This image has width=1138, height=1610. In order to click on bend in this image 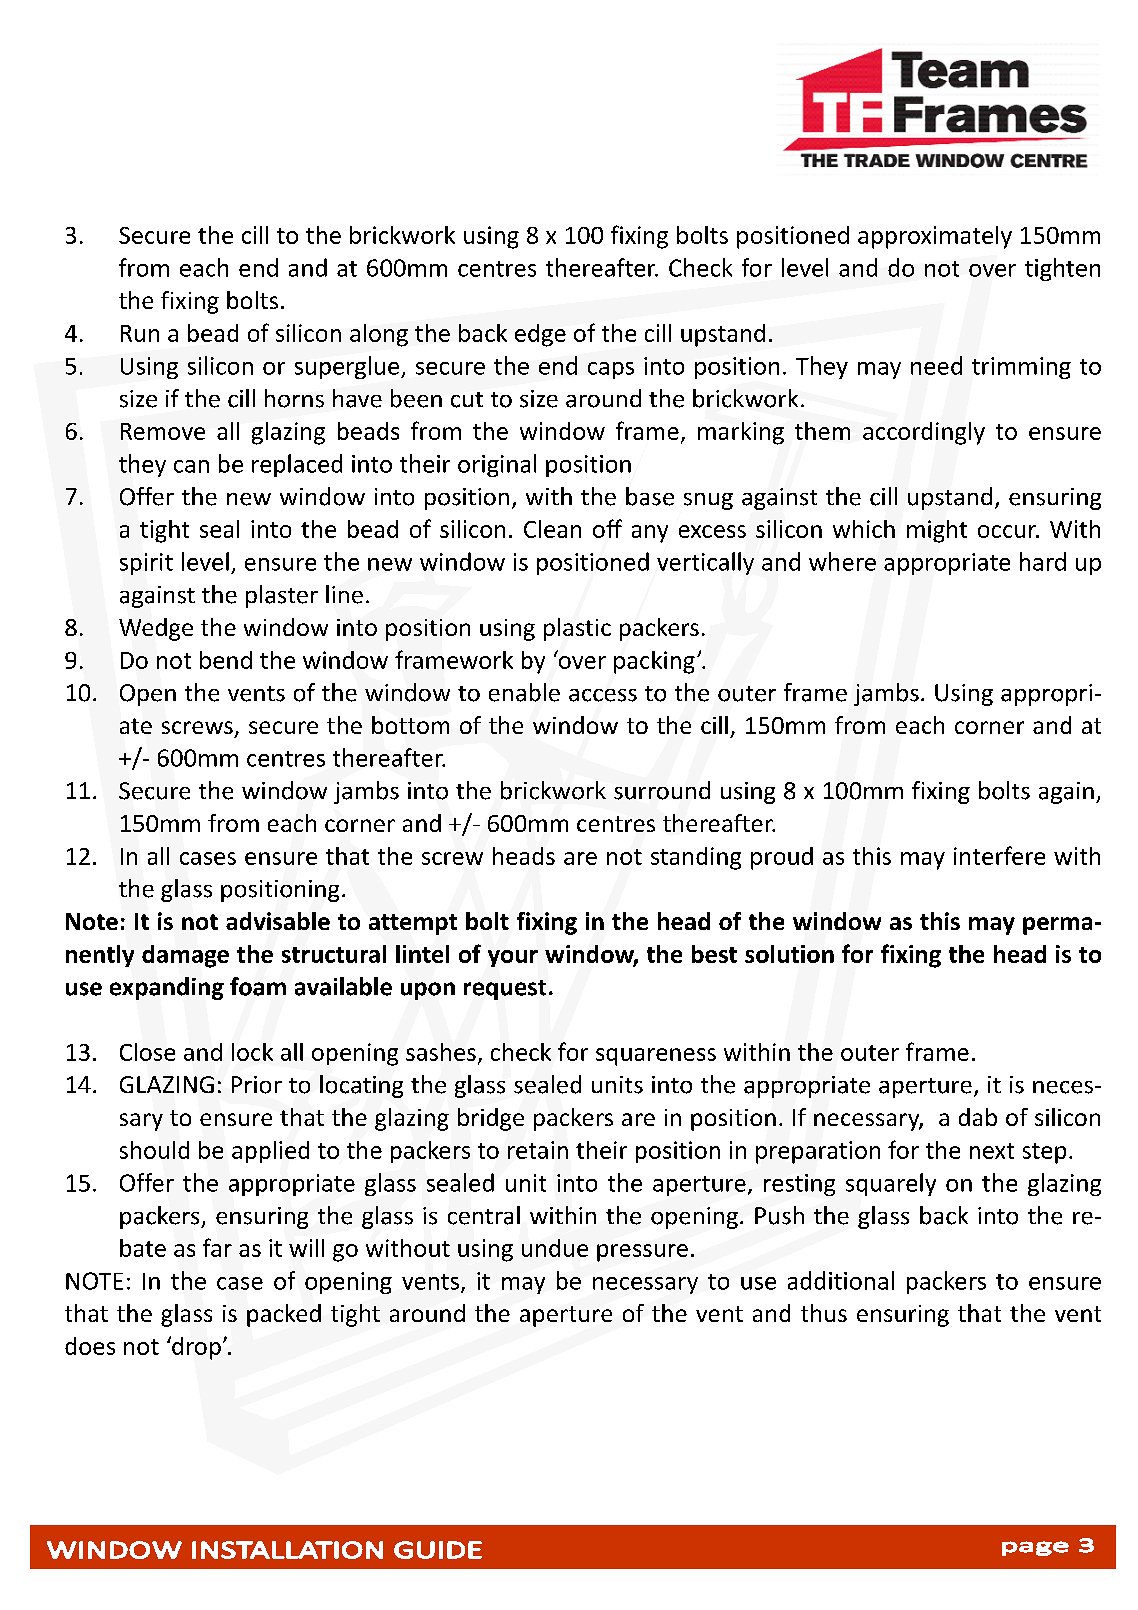, I will do `click(226, 660)`.
